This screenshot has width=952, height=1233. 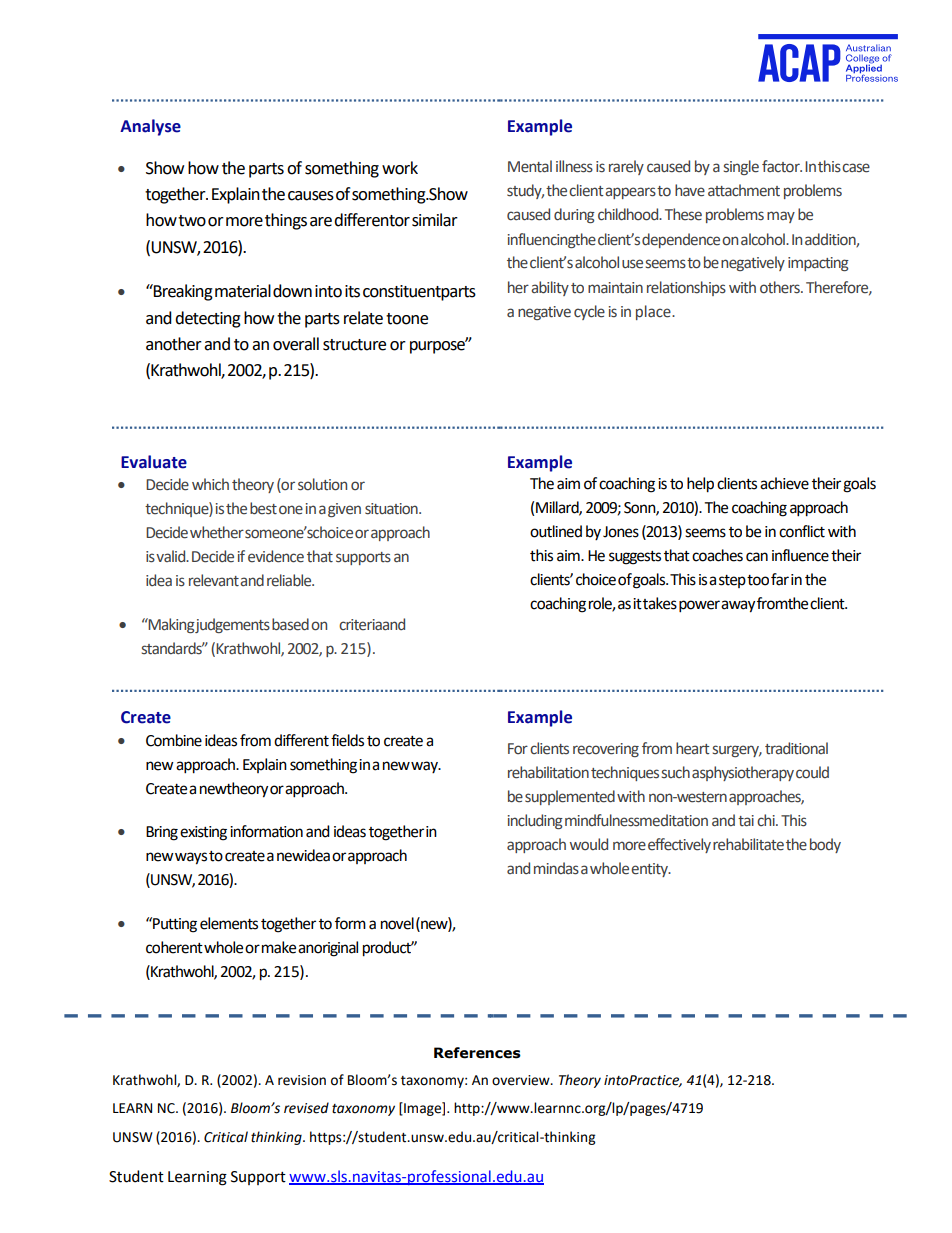 I want to click on Analyse, so click(x=150, y=127).
